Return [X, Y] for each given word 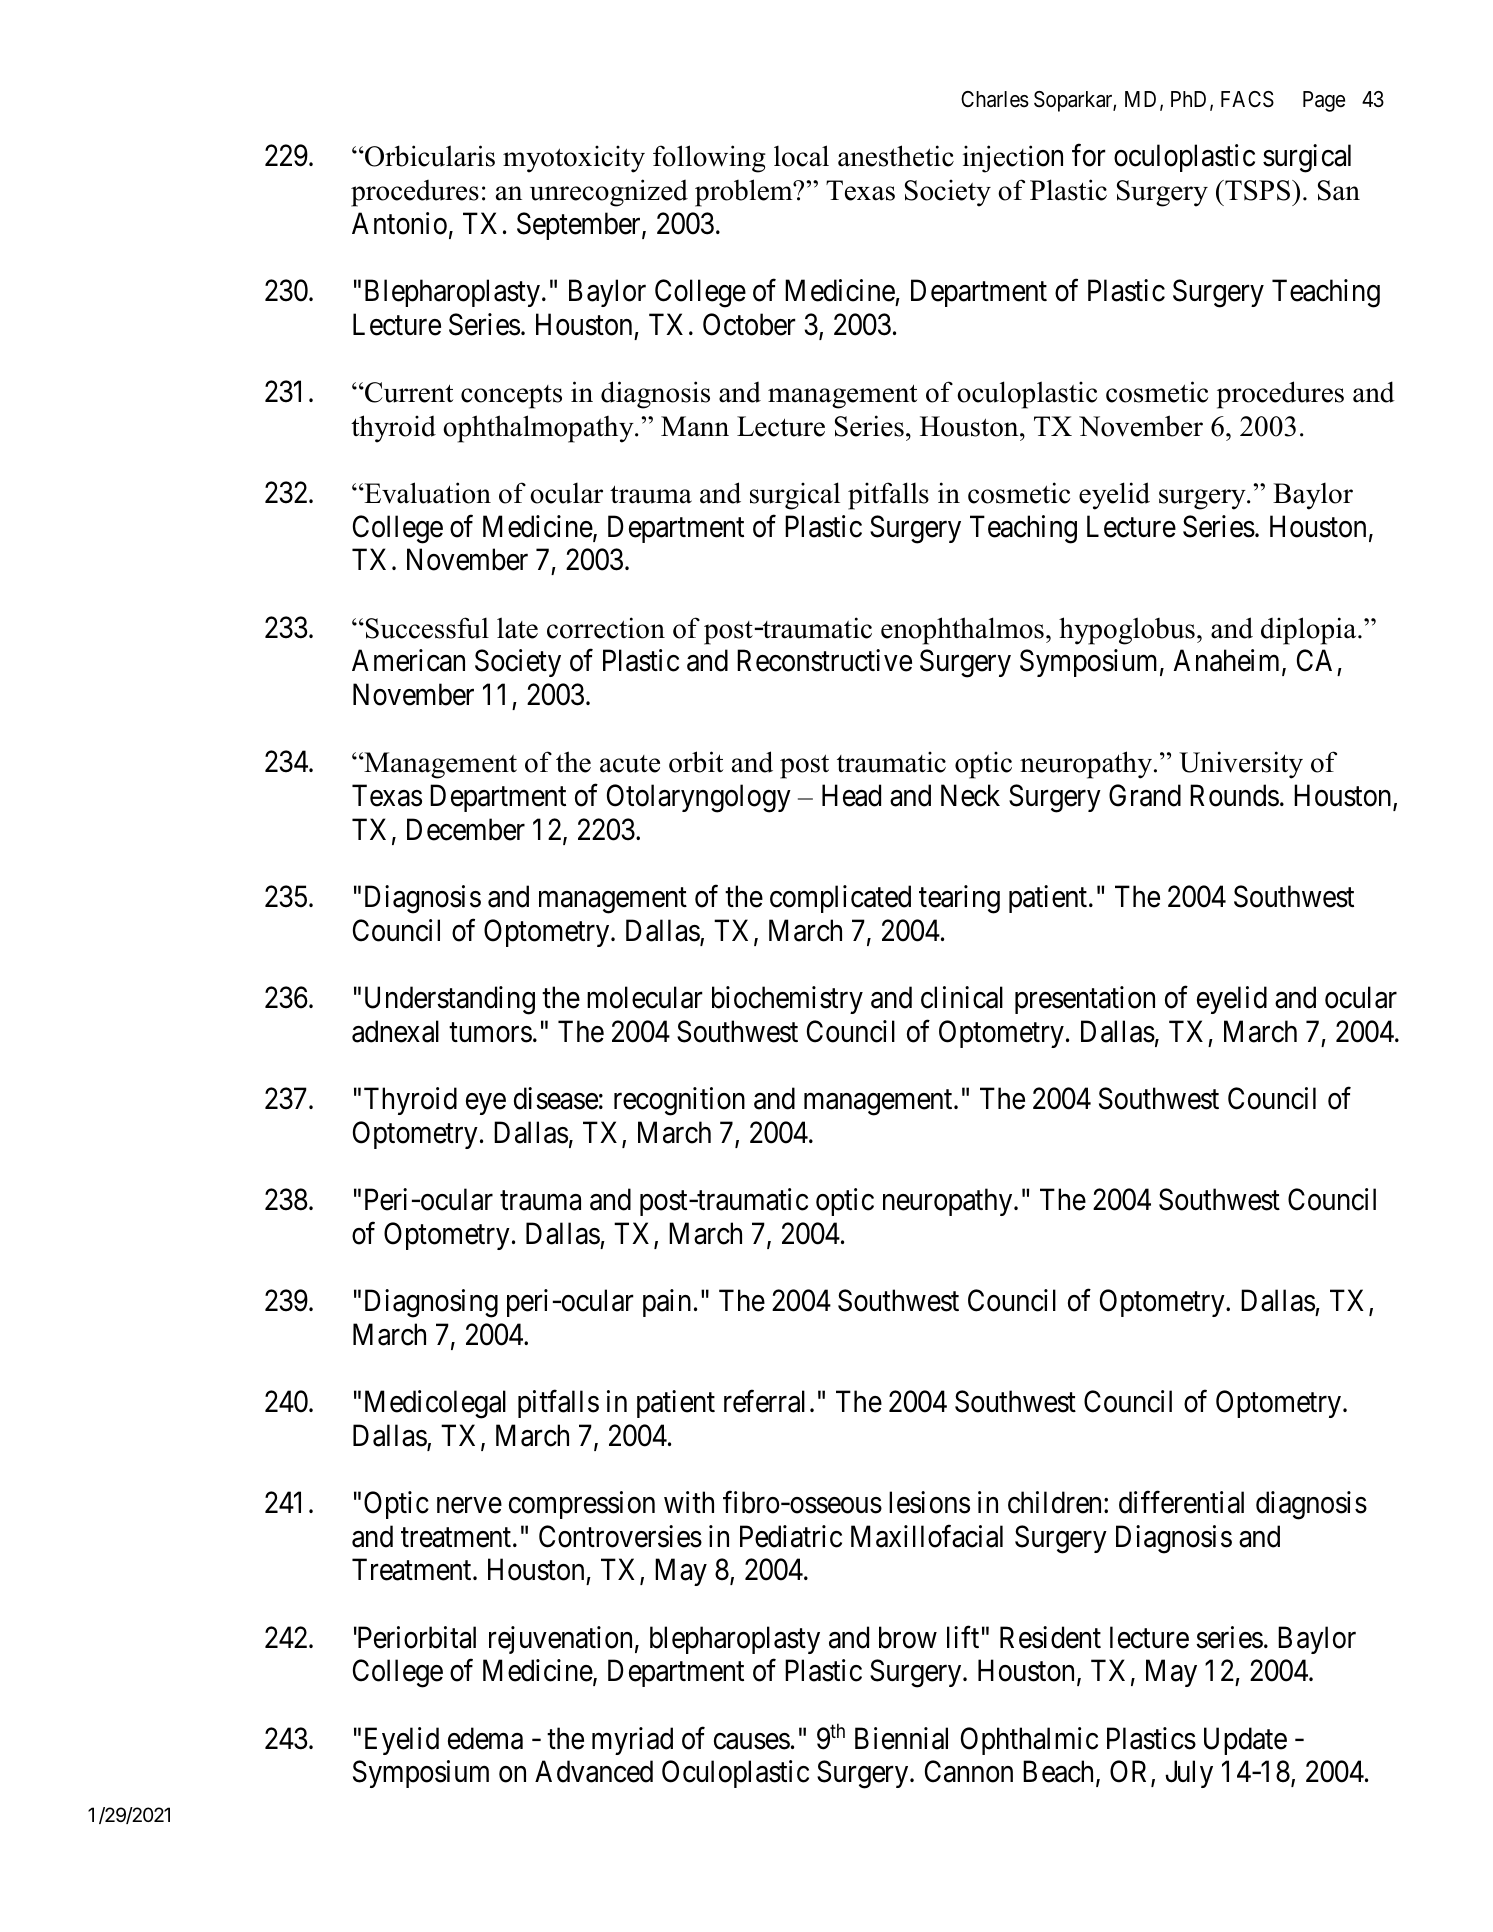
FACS [1247, 99]
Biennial [901, 1738]
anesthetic [896, 156]
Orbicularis [429, 156]
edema [485, 1738]
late [517, 628]
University [1241, 765]
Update [1245, 1741]
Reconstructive [824, 660]
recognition [679, 1101]
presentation [1085, 1000]
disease [556, 1098]
